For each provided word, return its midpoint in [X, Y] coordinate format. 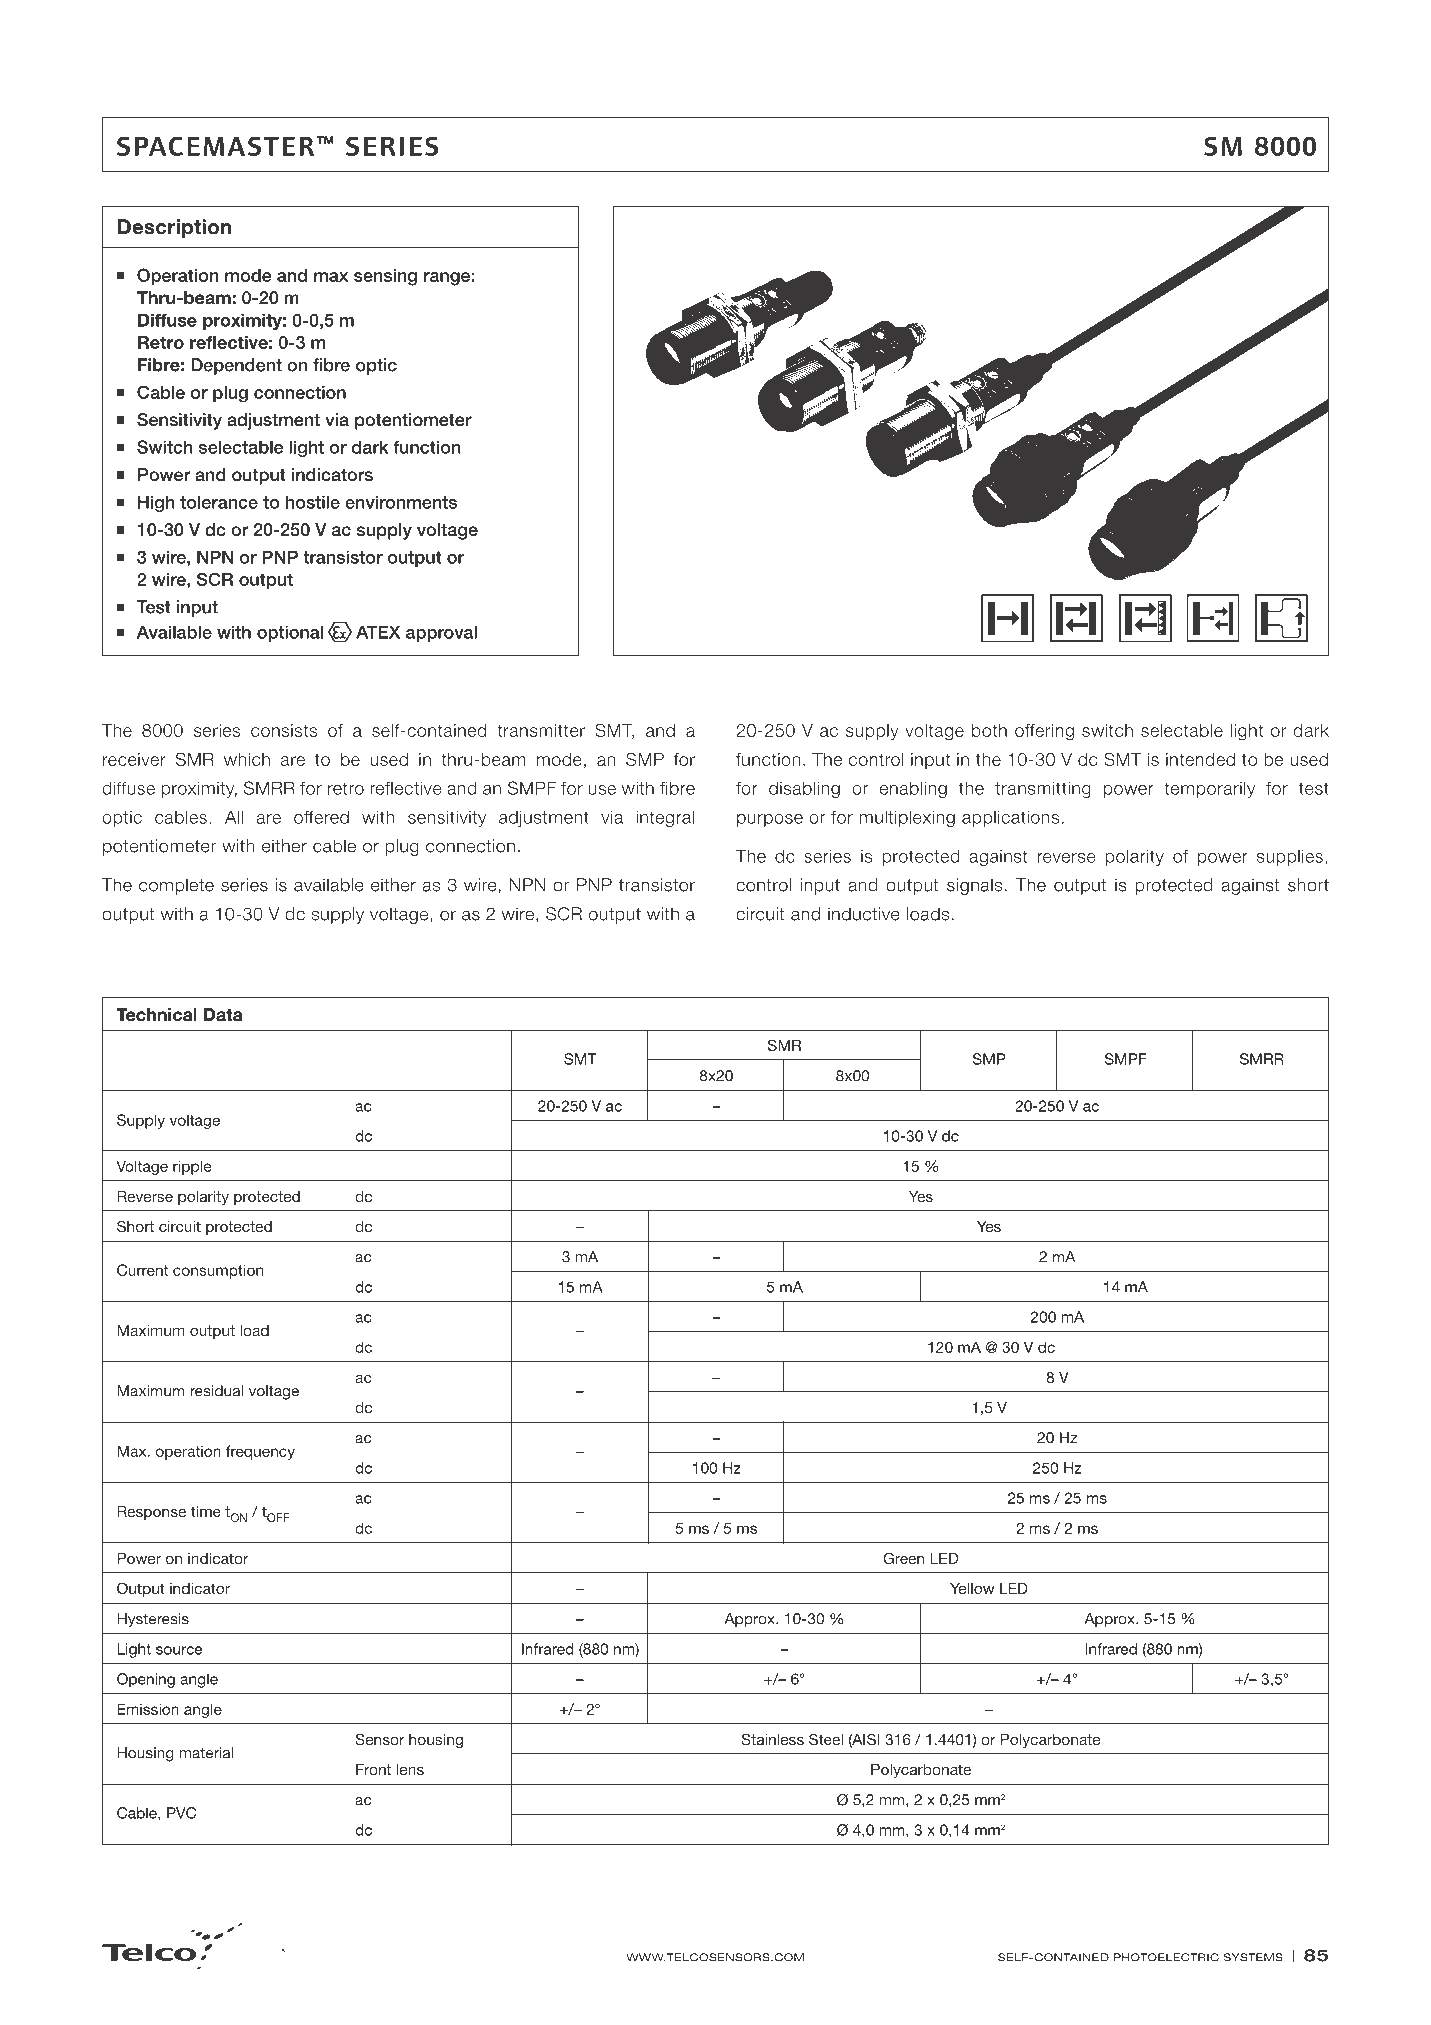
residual [216, 1391]
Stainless [772, 1739]
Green [903, 1558]
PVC [181, 1813]
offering [1044, 732]
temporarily [1209, 789]
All [234, 817]
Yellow [972, 1588]
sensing [385, 277]
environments [401, 502]
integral [665, 818]
